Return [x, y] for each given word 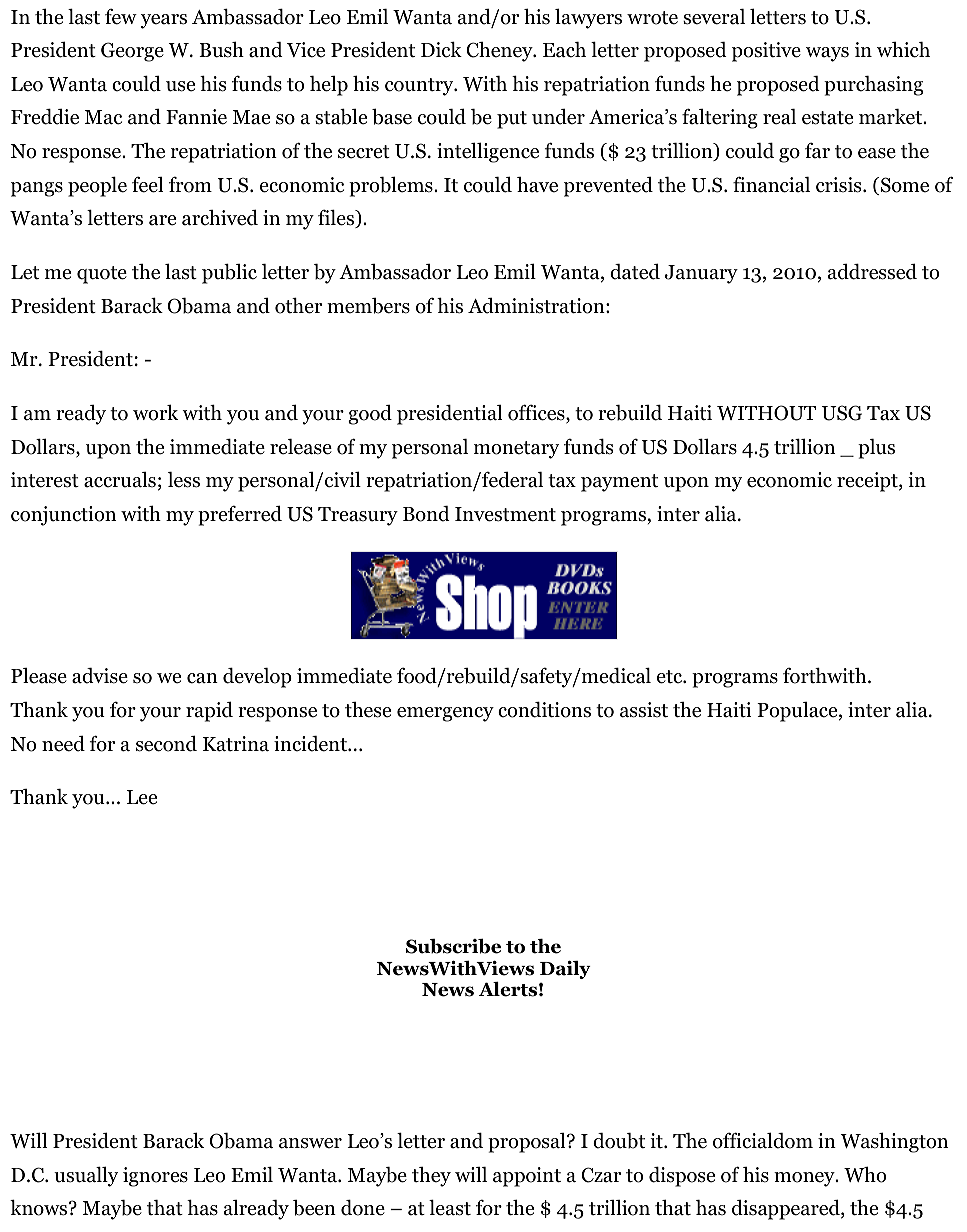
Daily [565, 970]
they [431, 1177]
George [132, 52]
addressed [872, 271]
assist [644, 710]
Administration [537, 306]
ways [827, 54]
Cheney [500, 52]
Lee [142, 797]
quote [102, 275]
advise [100, 676]
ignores [155, 1177]
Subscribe [453, 946]
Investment [505, 514]
